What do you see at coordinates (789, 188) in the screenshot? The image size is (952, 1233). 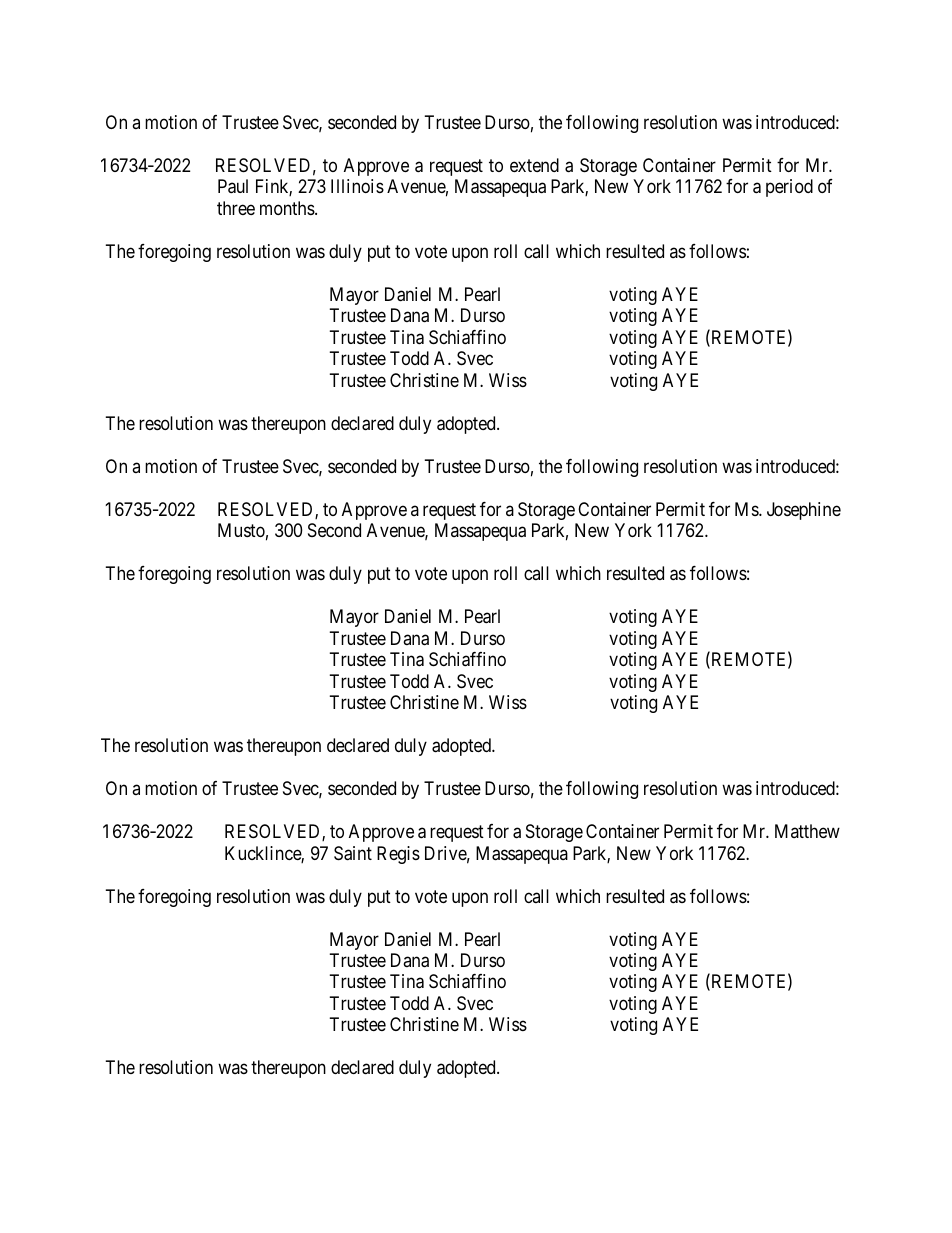 I see `period` at bounding box center [789, 188].
